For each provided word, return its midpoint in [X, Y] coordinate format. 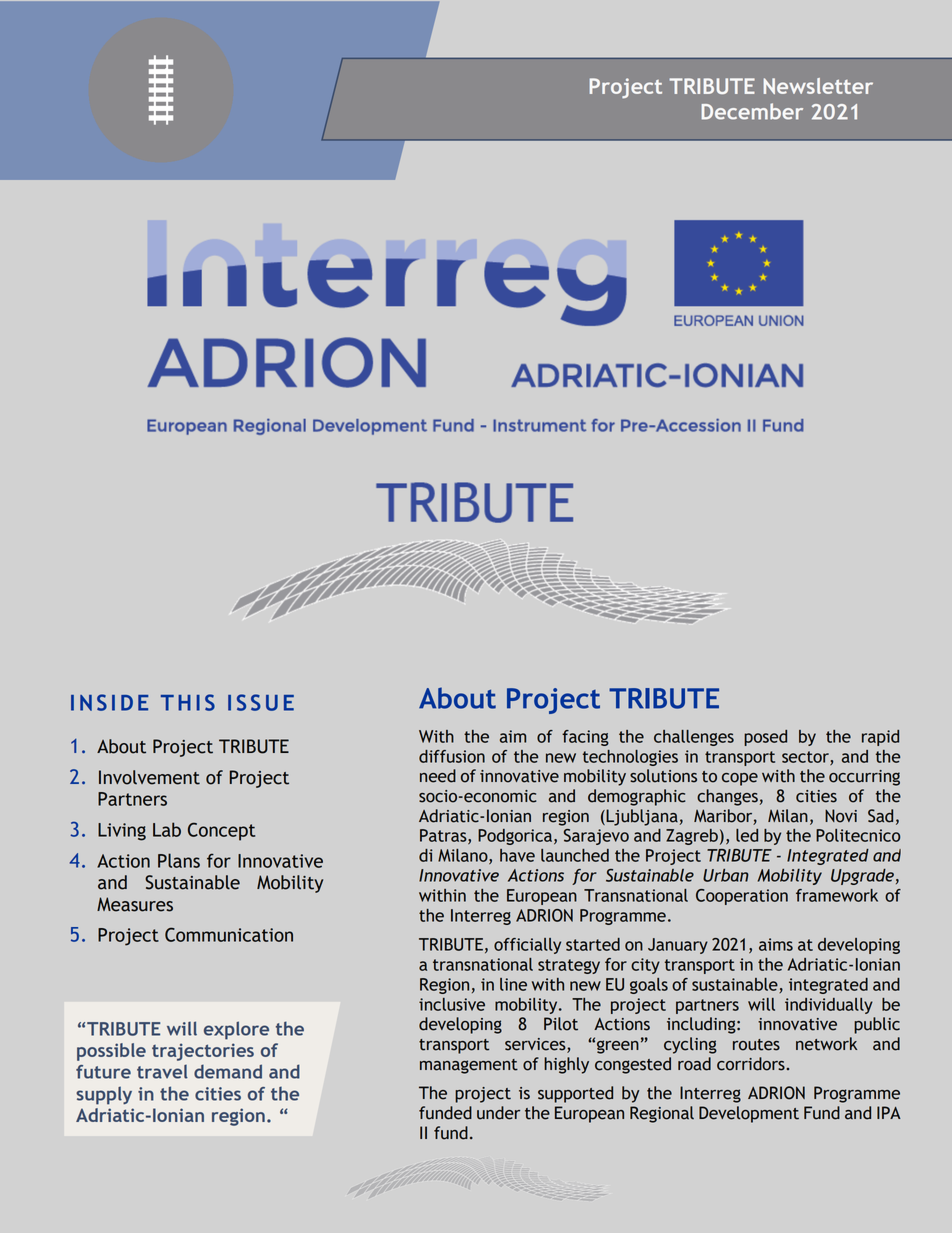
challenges [694, 738]
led [747, 835]
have [517, 855]
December [752, 111]
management [469, 1066]
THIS [188, 702]
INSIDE [109, 702]
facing [585, 738]
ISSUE [261, 702]
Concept [221, 831]
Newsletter [818, 86]
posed [765, 738]
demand [228, 1071]
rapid [880, 738]
